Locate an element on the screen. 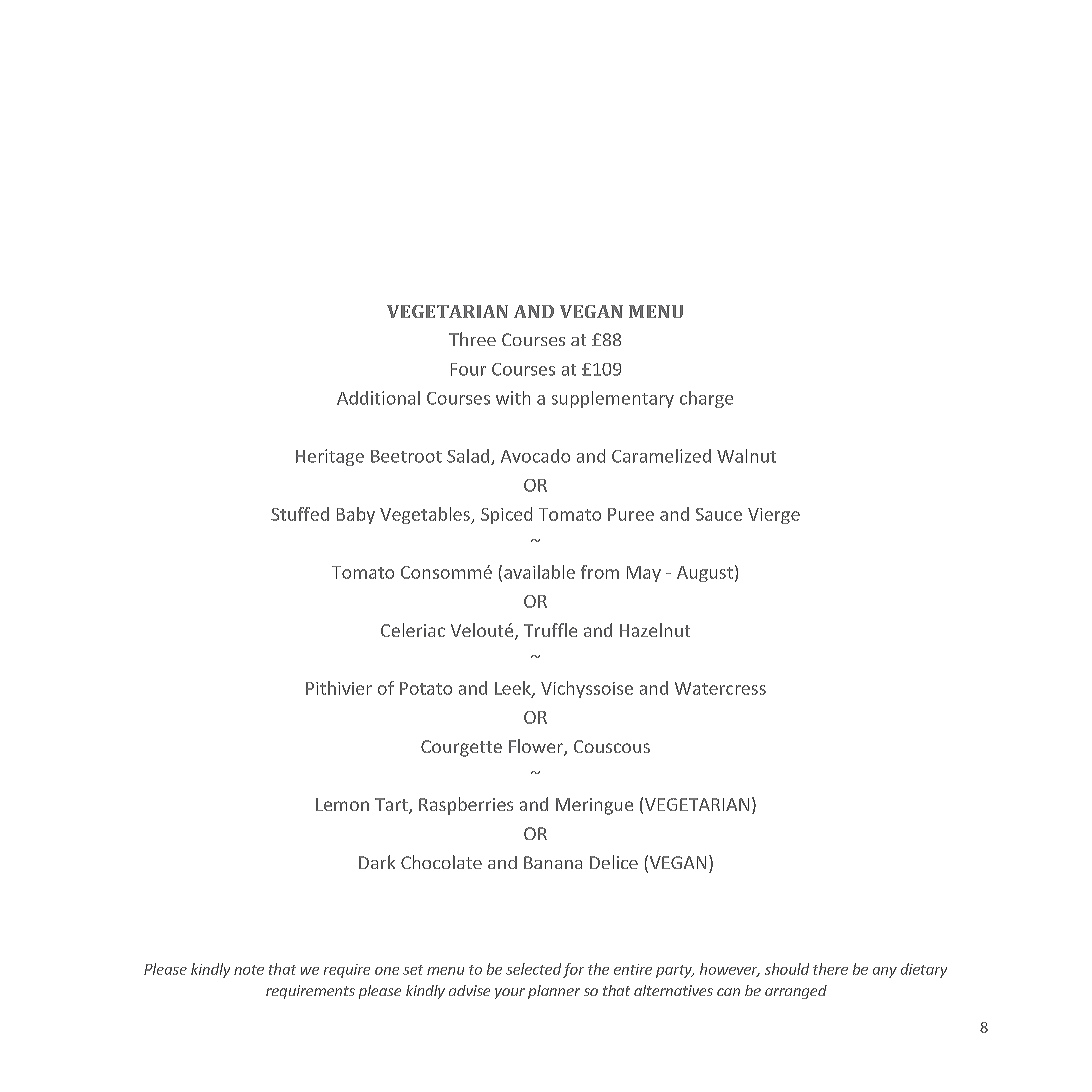  Watercress is located at coordinates (720, 688).
